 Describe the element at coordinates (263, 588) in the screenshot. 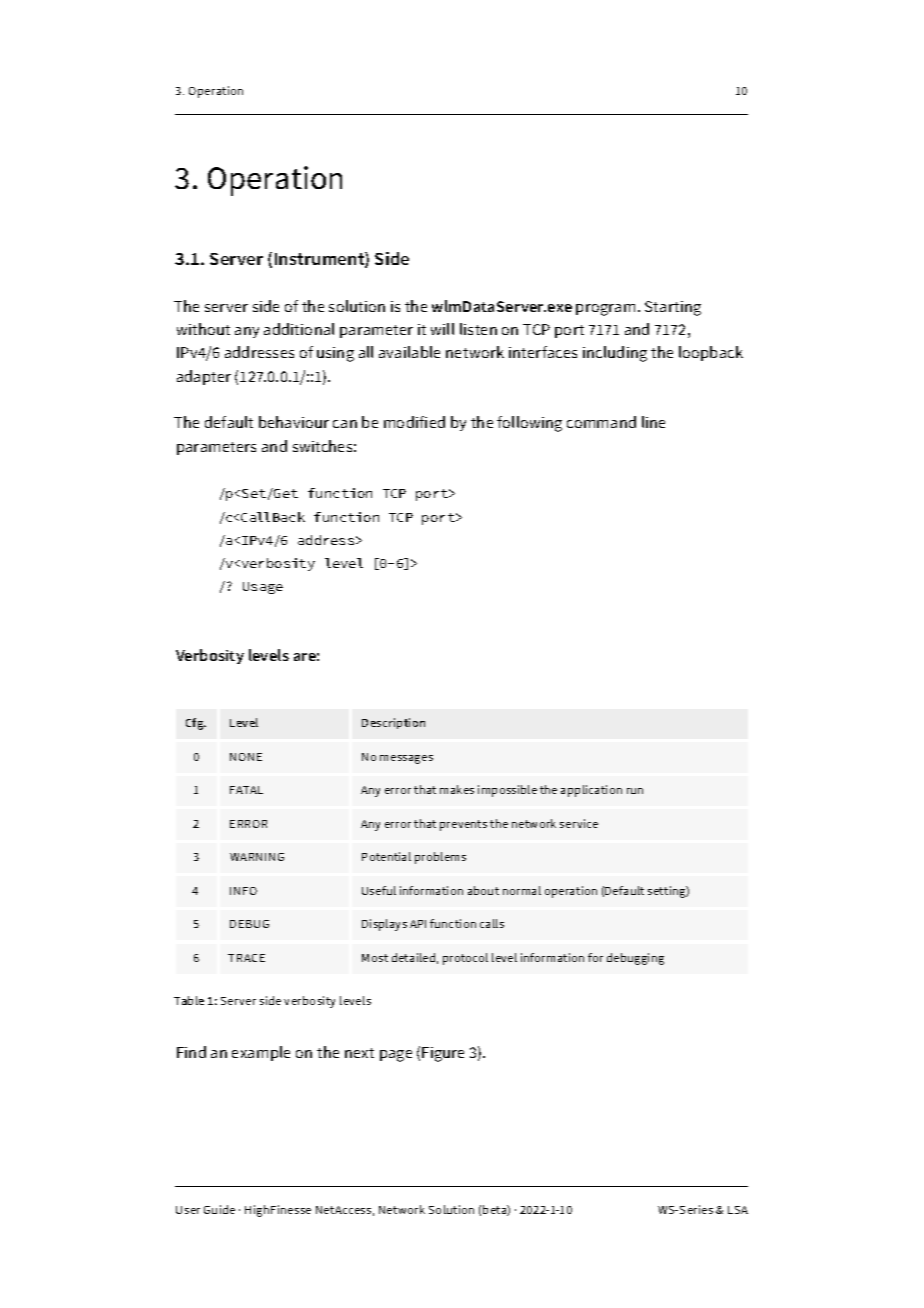

I see `Usage` at that location.
